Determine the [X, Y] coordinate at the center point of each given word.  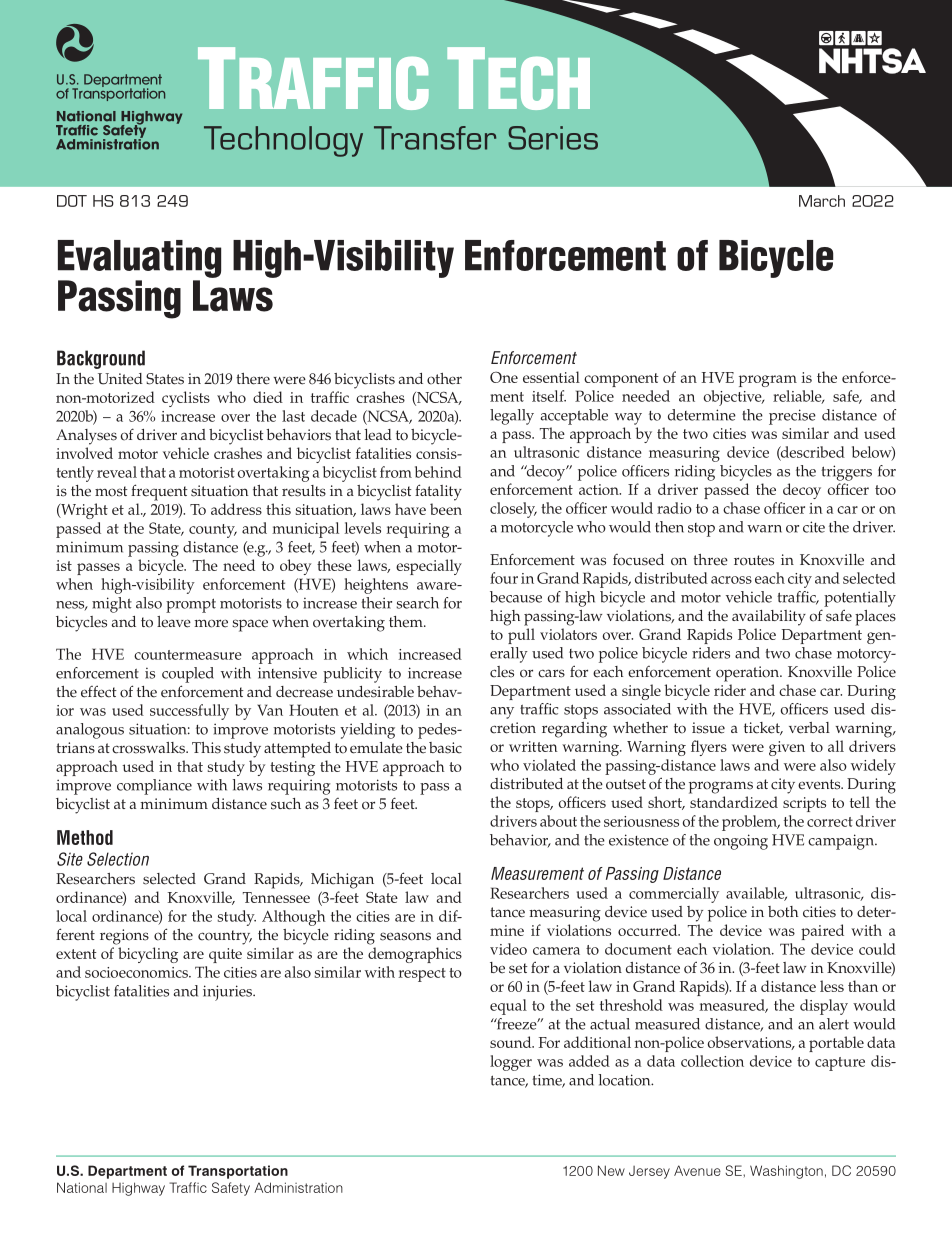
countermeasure [188, 655]
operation [748, 674]
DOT [72, 201]
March [822, 201]
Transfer [435, 138]
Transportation [238, 1172]
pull [521, 636]
